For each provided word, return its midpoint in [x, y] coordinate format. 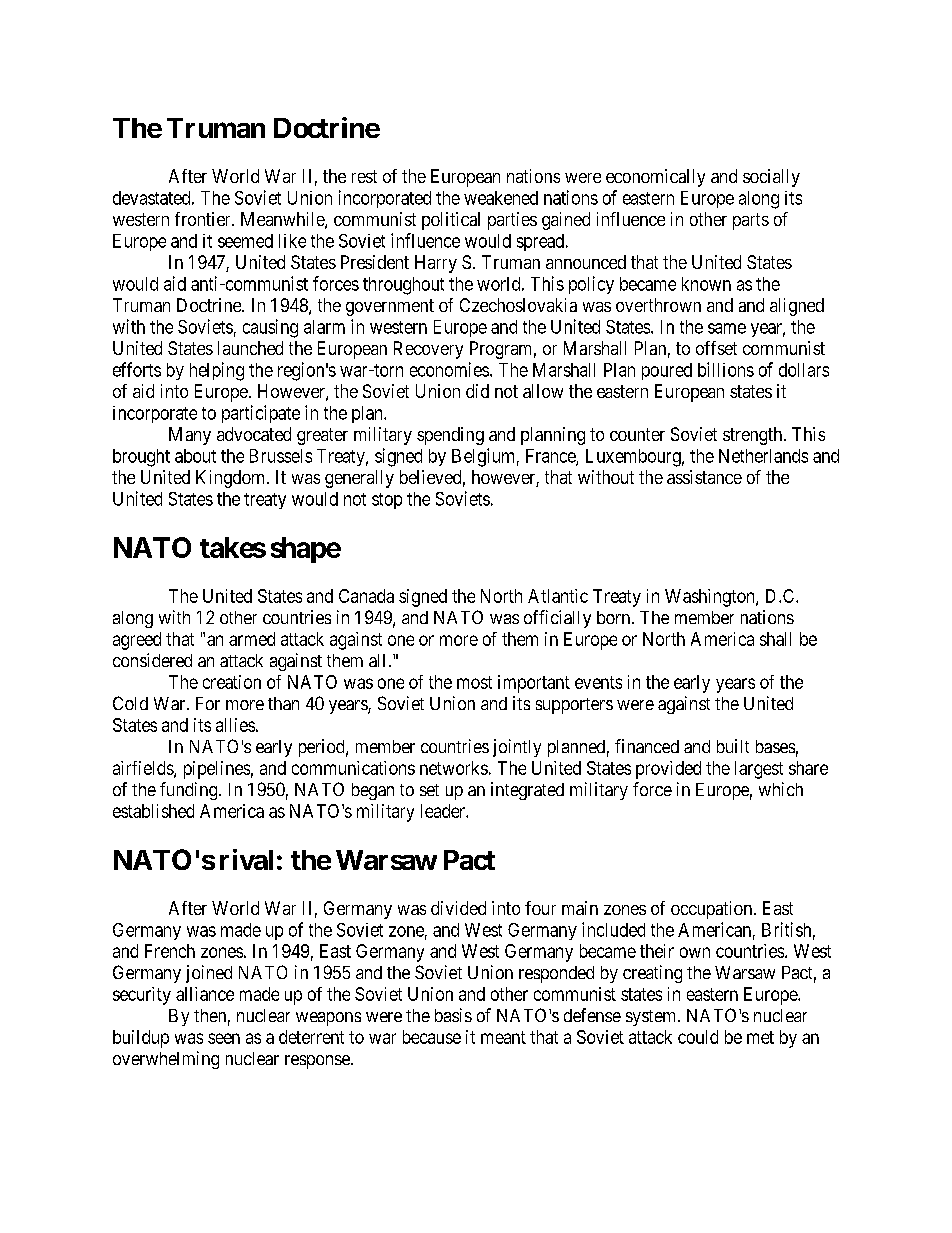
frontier [204, 219]
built [733, 746]
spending [450, 436]
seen [224, 1038]
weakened [501, 198]
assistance [704, 477]
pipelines [217, 770]
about [195, 456]
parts [751, 221]
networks [454, 768]
